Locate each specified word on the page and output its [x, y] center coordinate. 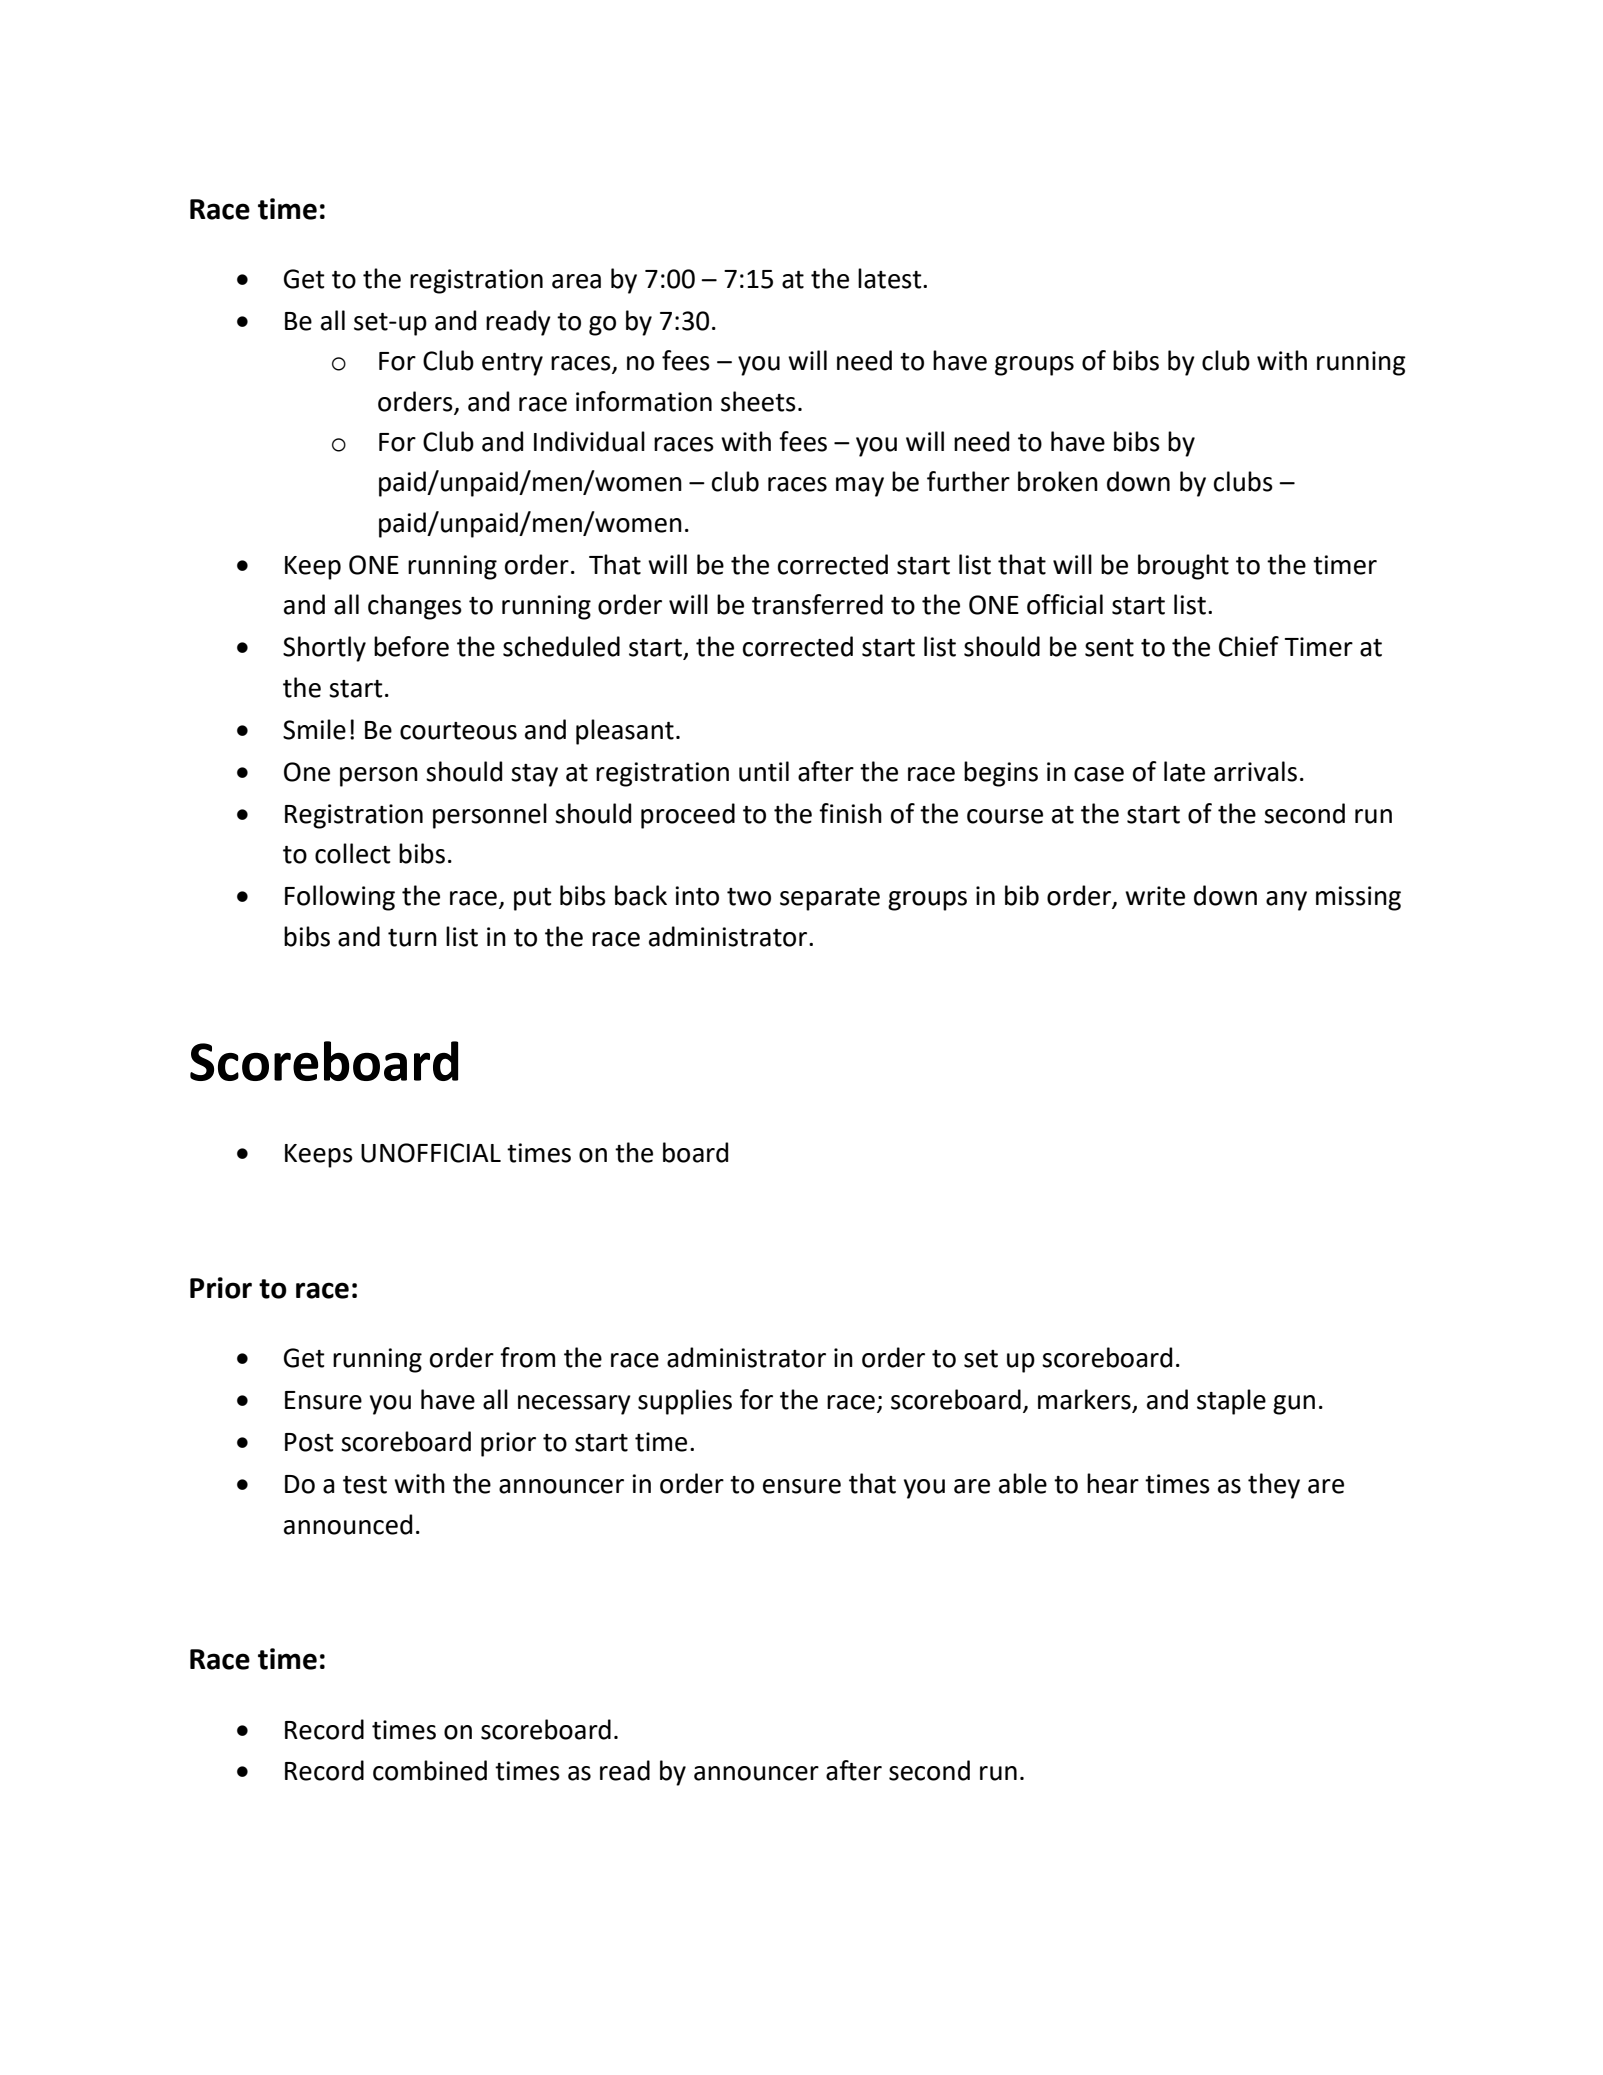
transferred [817, 604]
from [527, 1357]
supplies [685, 1402]
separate [830, 899]
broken [1058, 481]
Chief [1249, 646]
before [411, 646]
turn [412, 938]
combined [430, 1770]
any [1286, 901]
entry [512, 364]
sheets [758, 401]
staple [1231, 1402]
